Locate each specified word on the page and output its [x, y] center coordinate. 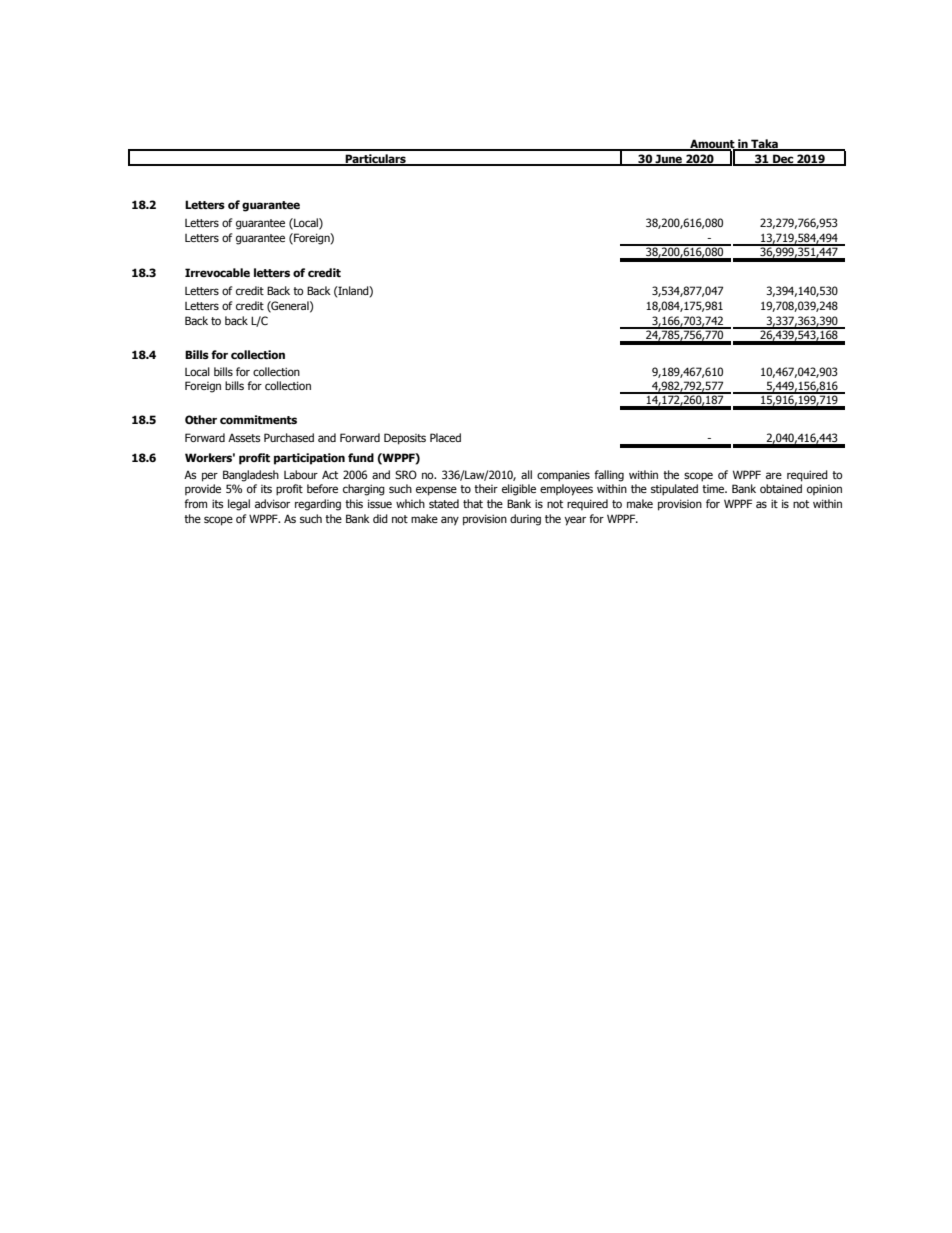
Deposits [405, 439]
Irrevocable [217, 272]
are [774, 475]
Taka [764, 144]
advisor [272, 503]
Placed [445, 437]
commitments [258, 419]
